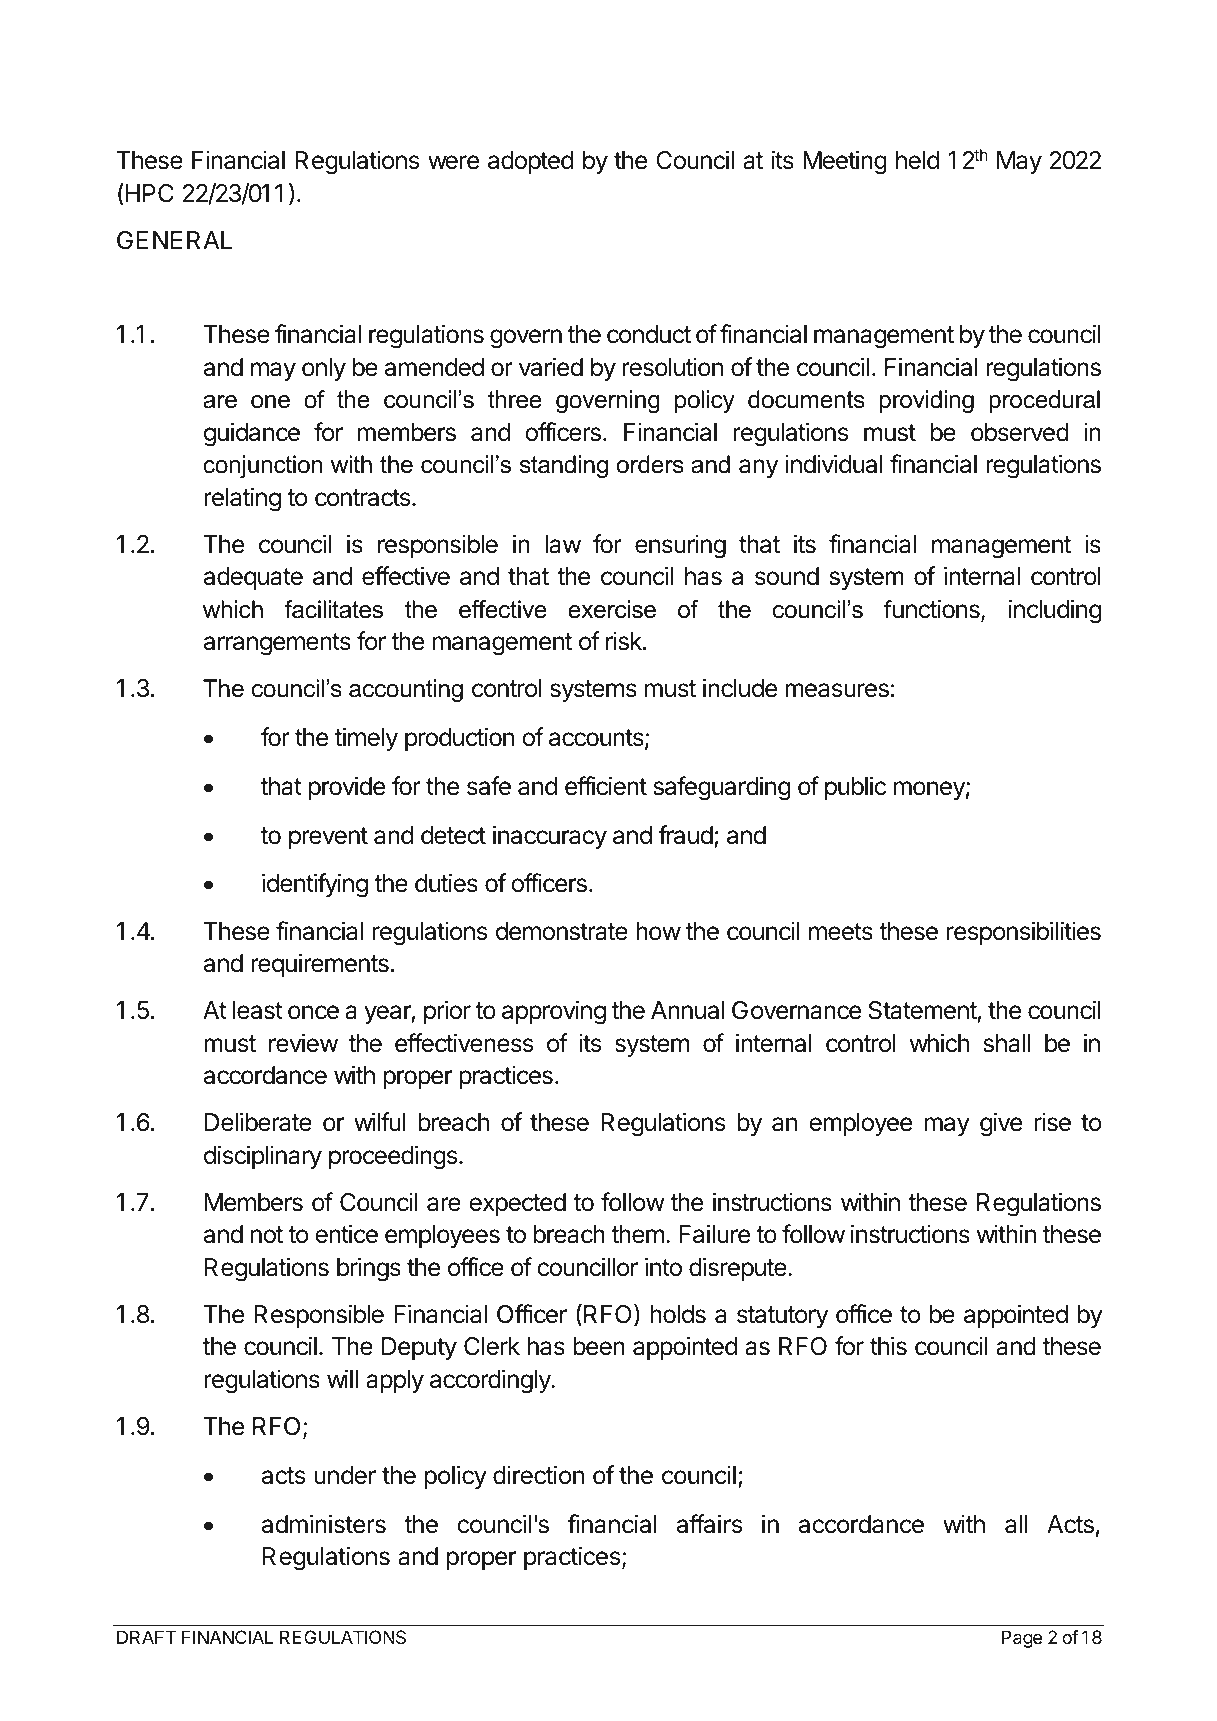 The image size is (1217, 1721). I want to click on them, so click(637, 1234).
